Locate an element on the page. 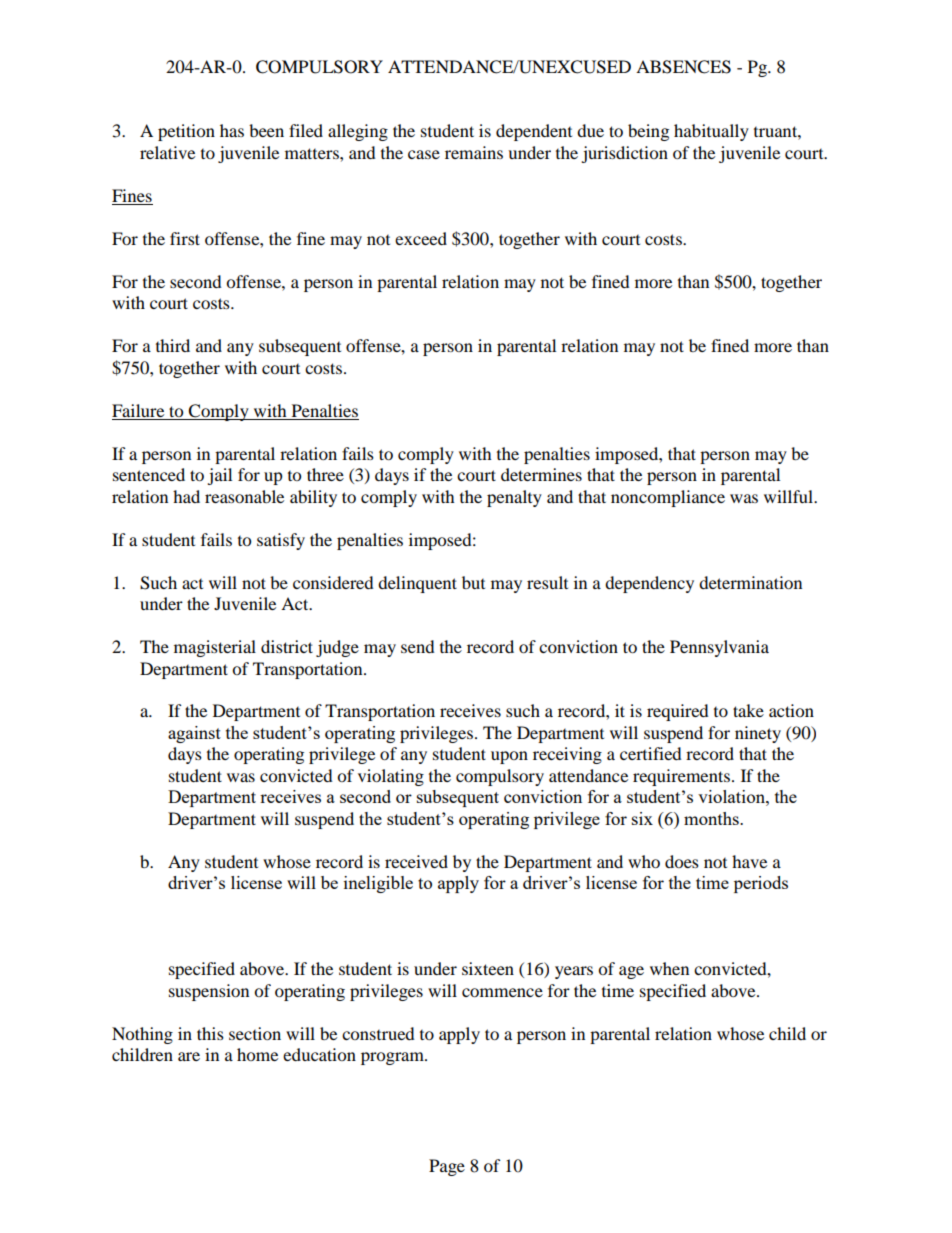 This document has width=952, height=1233. remains is located at coordinates (474, 152).
